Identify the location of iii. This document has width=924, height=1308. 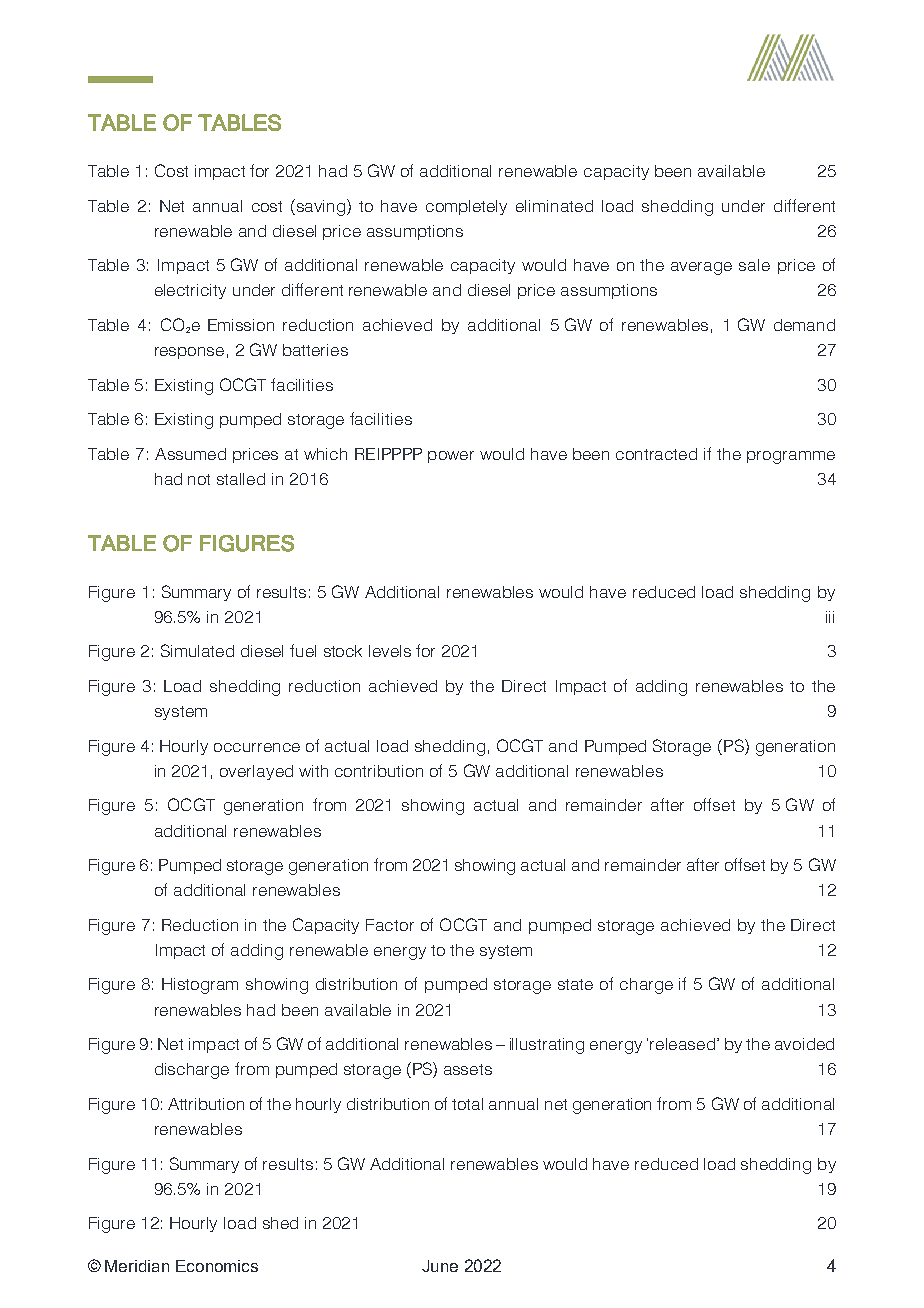
(830, 617).
